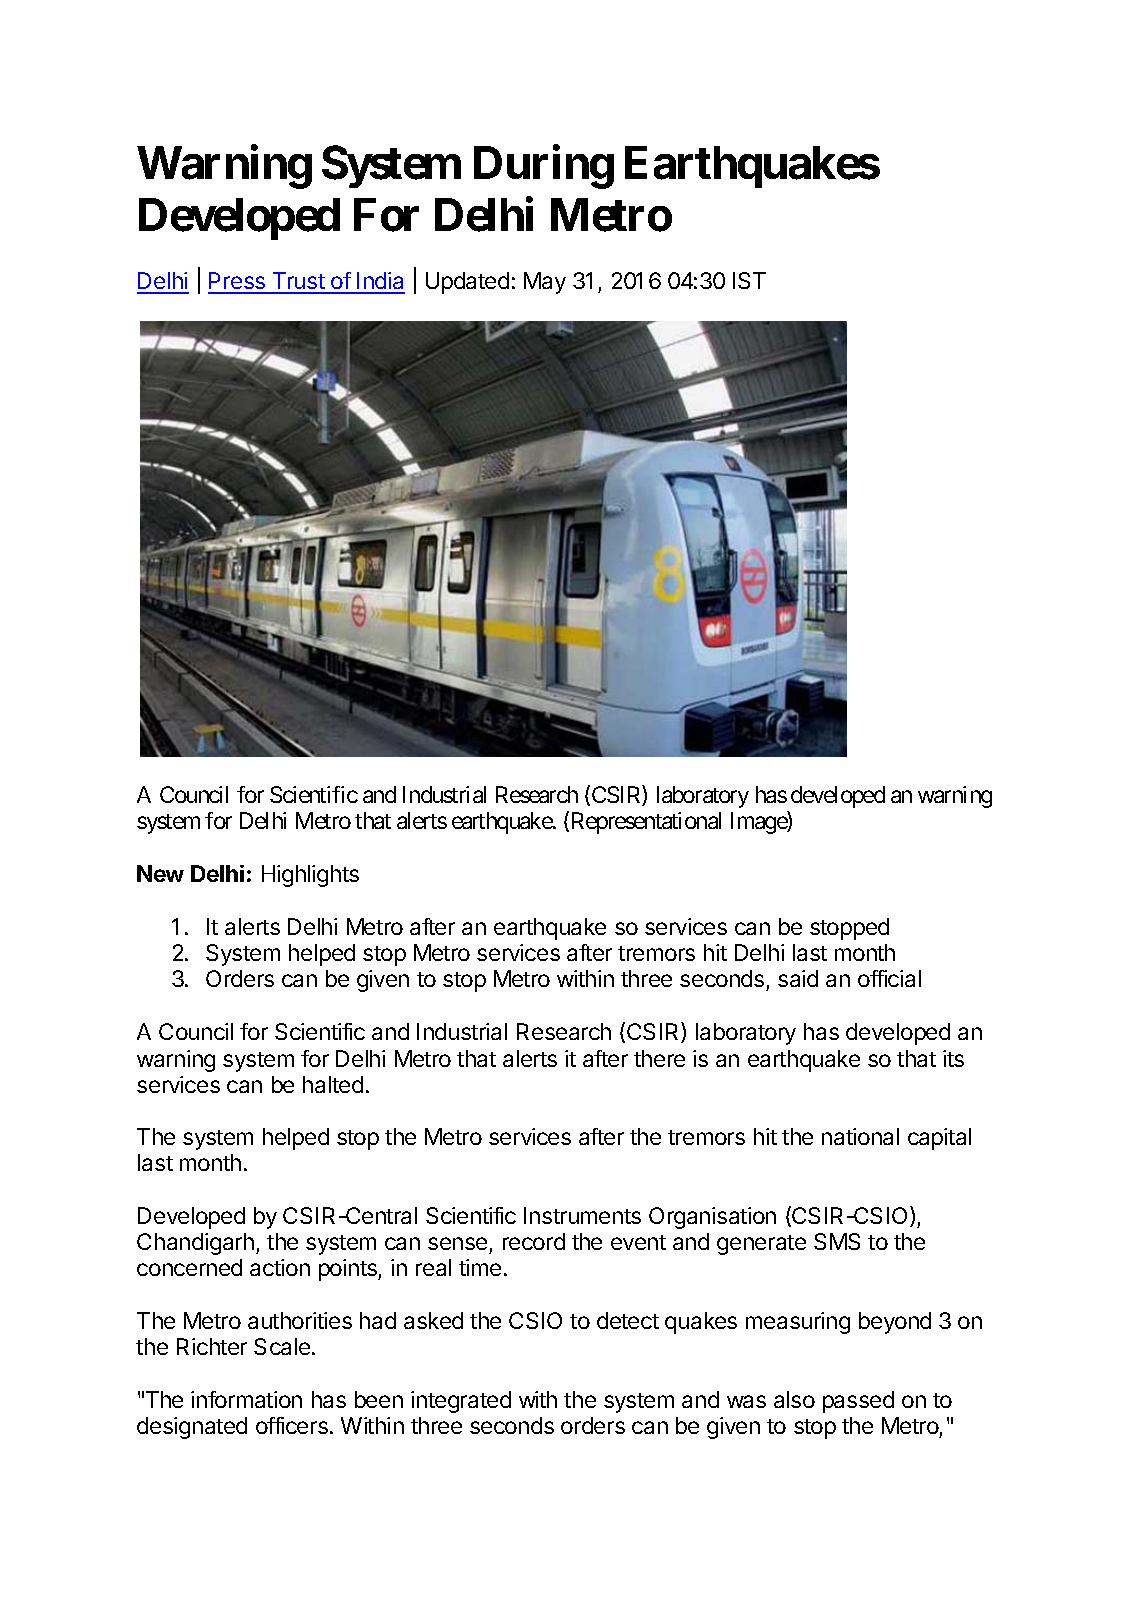 This screenshot has width=1132, height=1601. Describe the element at coordinates (467, 283) in the screenshot. I see `Updated` at that location.
